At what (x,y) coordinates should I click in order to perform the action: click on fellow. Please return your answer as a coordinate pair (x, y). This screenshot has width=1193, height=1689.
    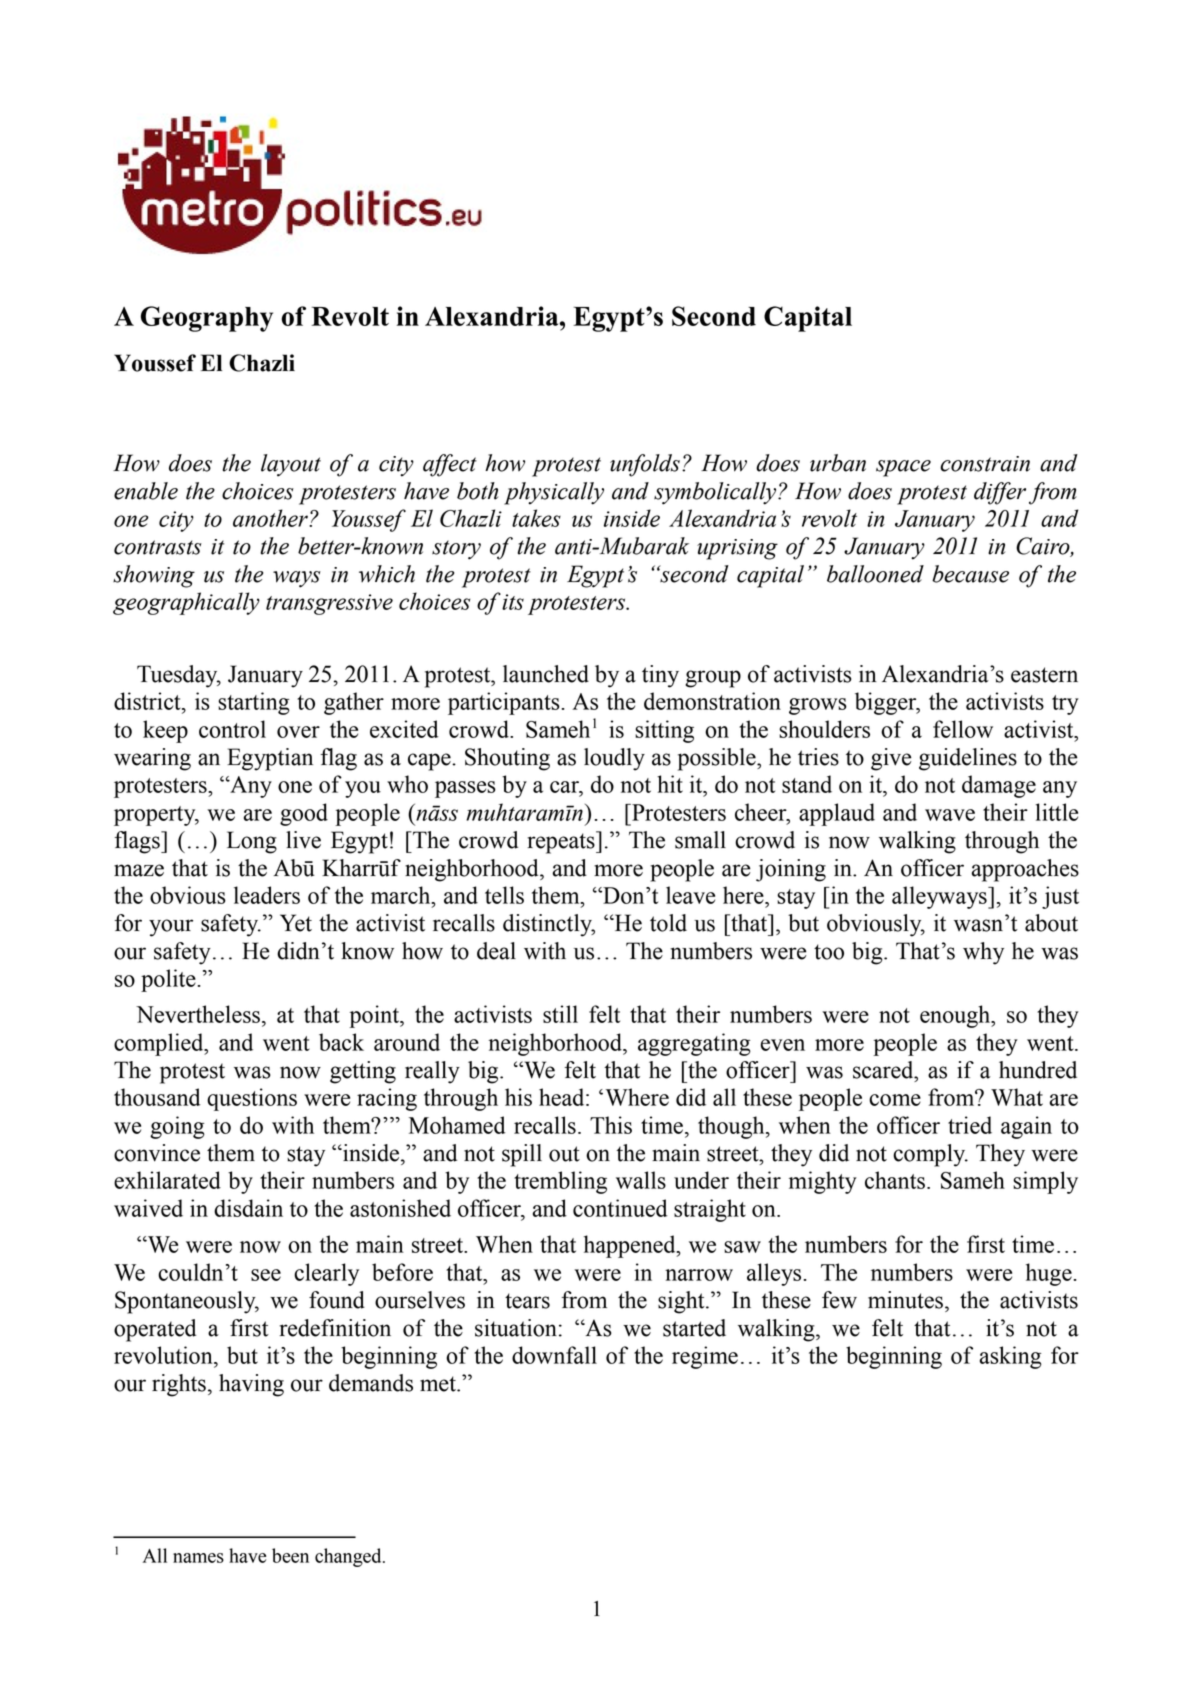
    Looking at the image, I should click on (963, 729).
